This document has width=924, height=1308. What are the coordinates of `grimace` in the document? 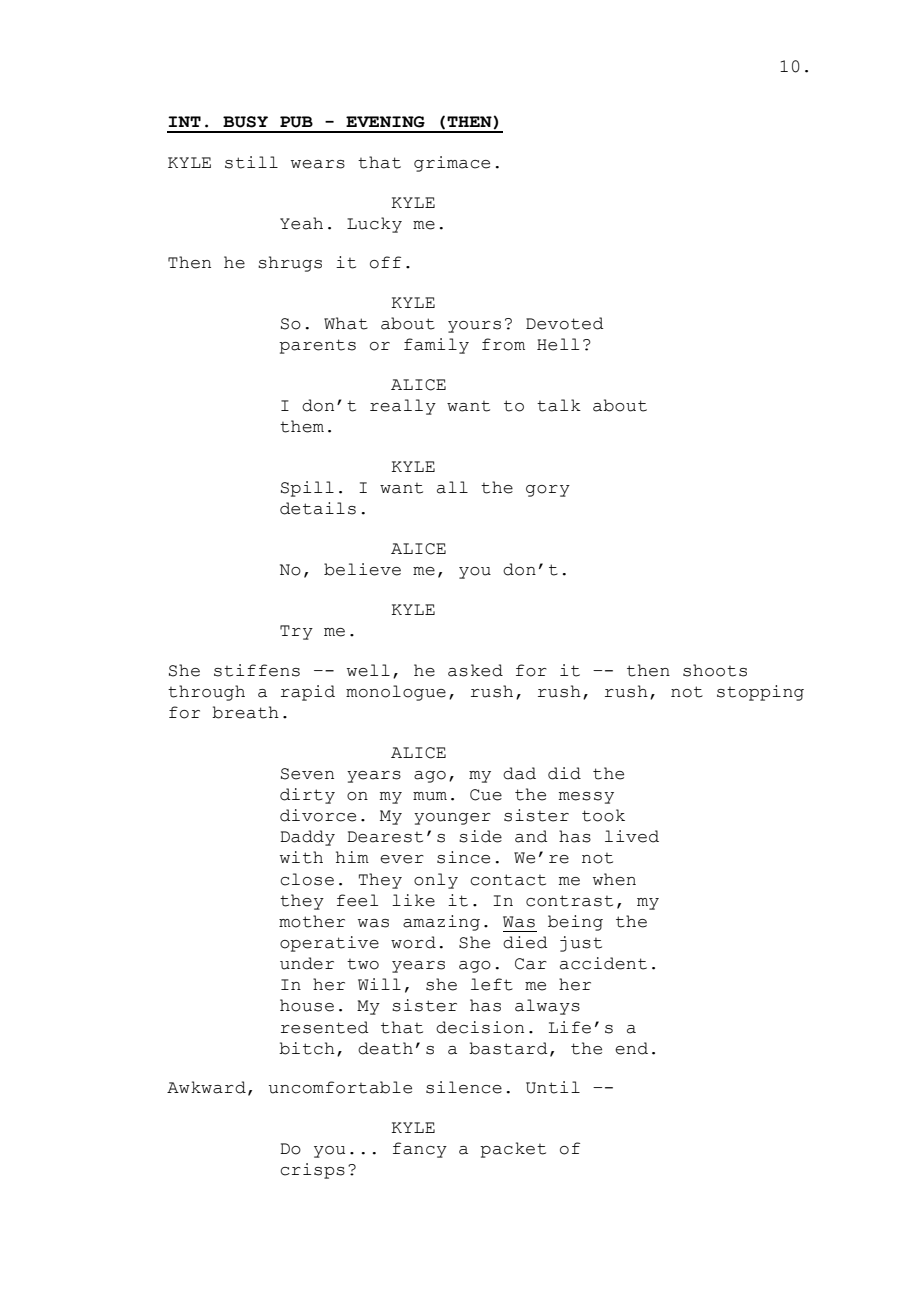 It's located at (452, 164).
